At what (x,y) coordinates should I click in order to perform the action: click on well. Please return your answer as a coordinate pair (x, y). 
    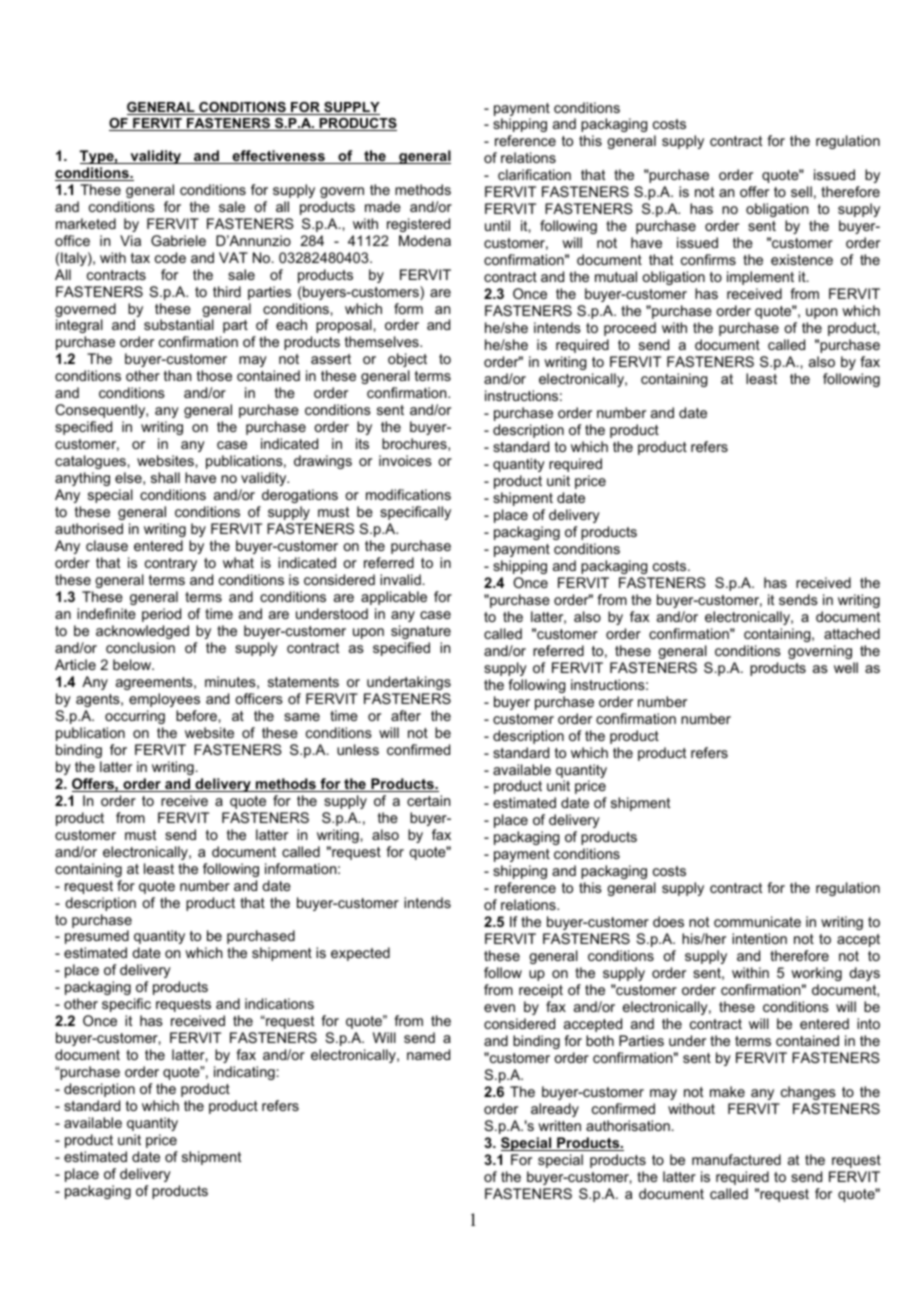
    Looking at the image, I should click on (846, 667).
